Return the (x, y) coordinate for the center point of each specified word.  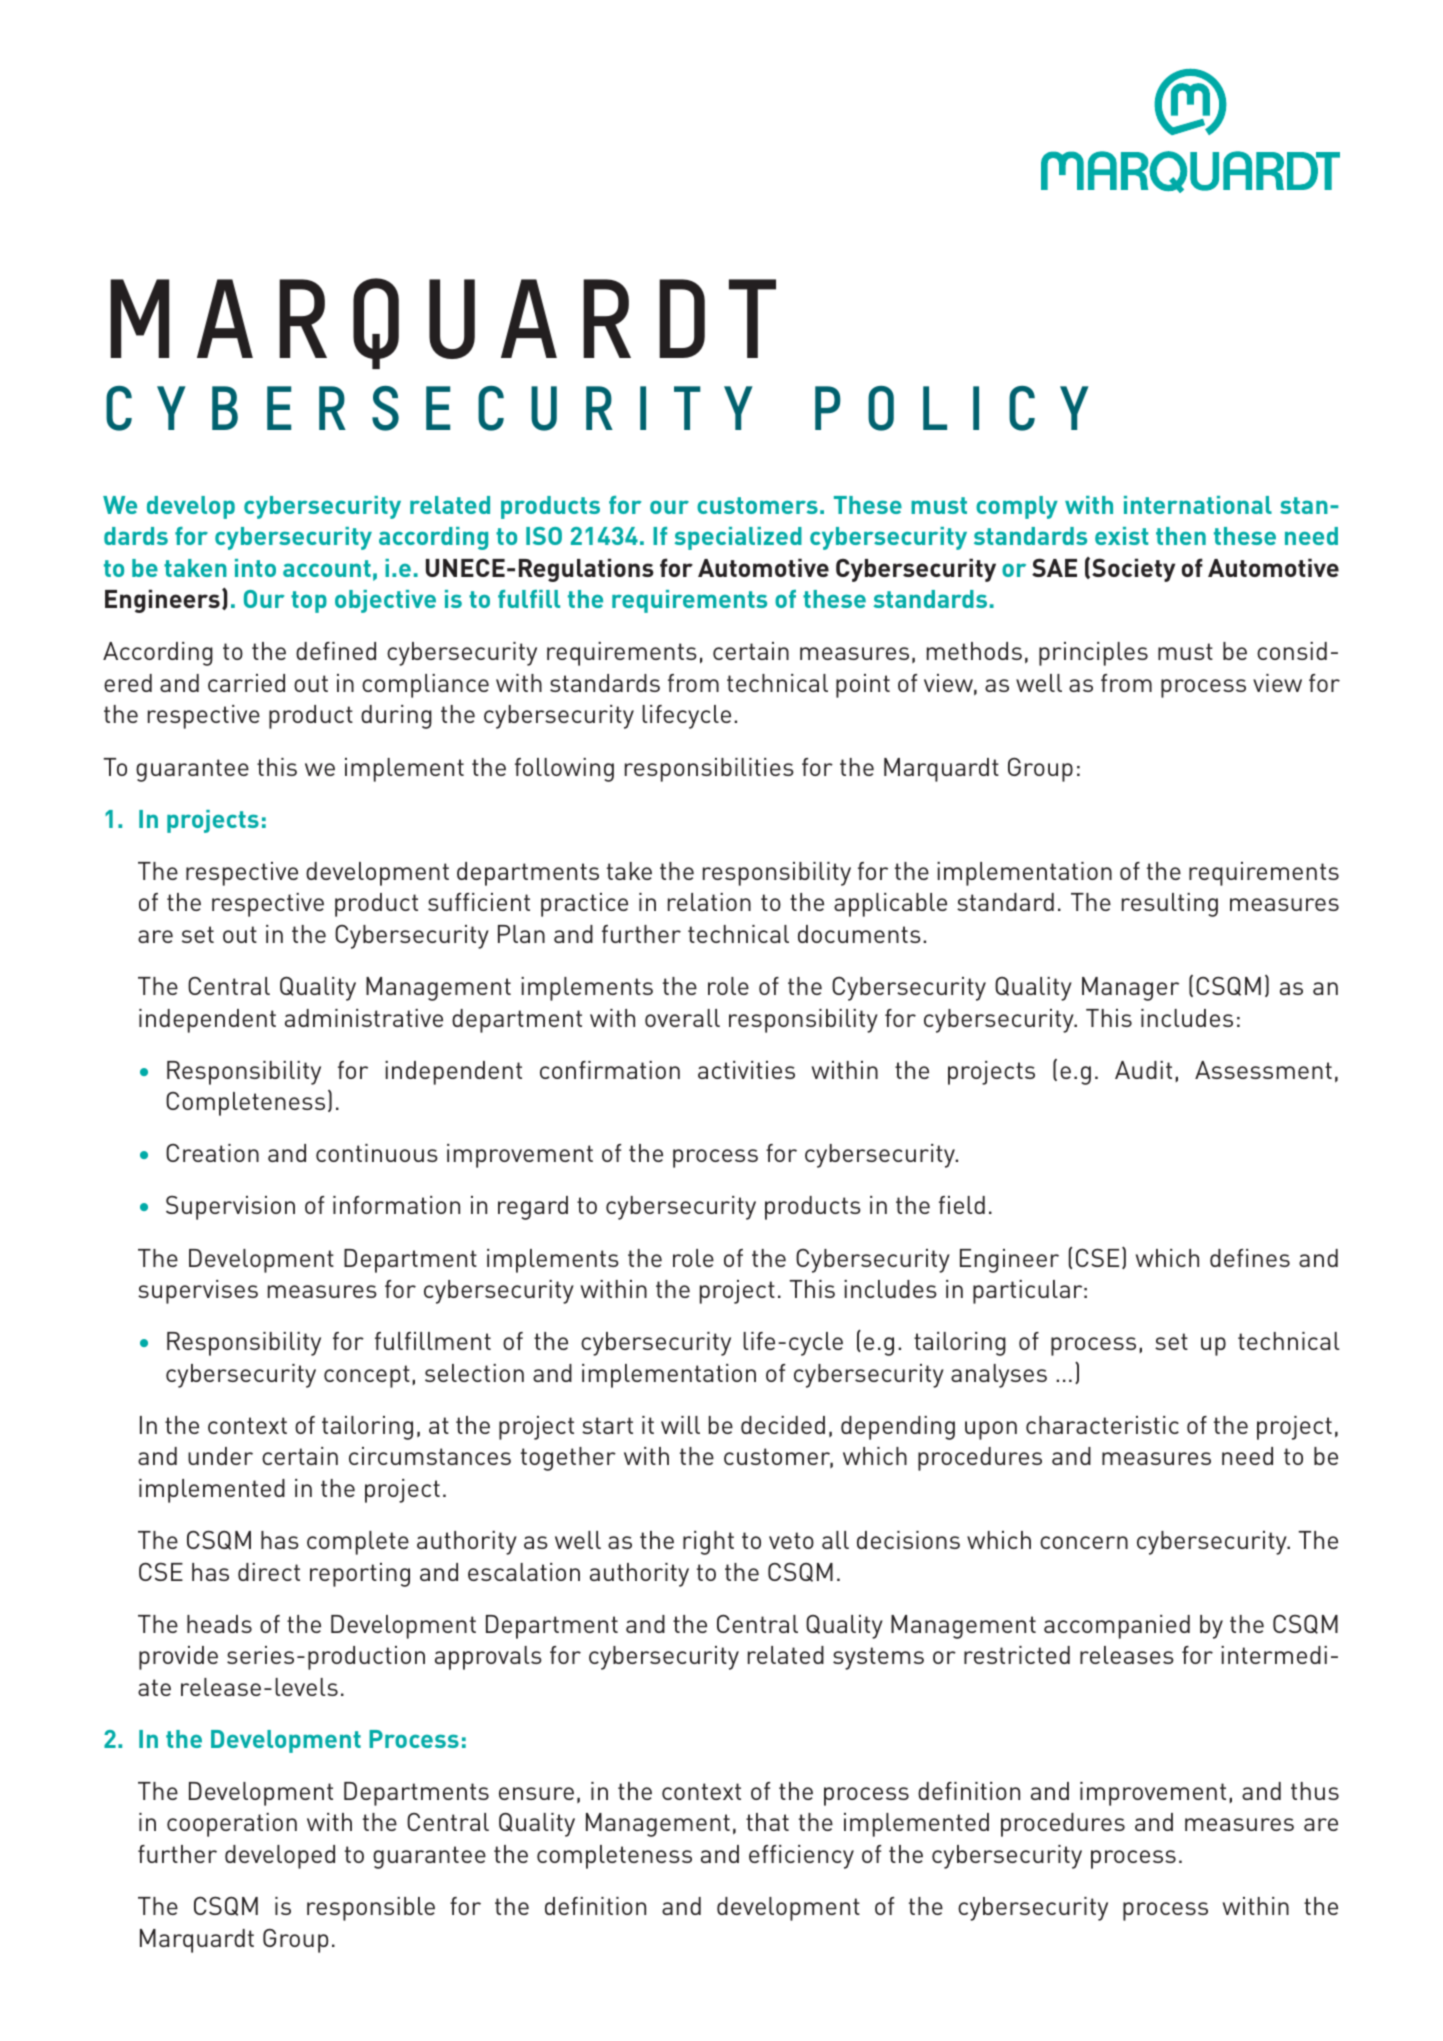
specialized (738, 538)
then (1181, 536)
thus (1315, 1791)
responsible (371, 1909)
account (327, 568)
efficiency (801, 1857)
